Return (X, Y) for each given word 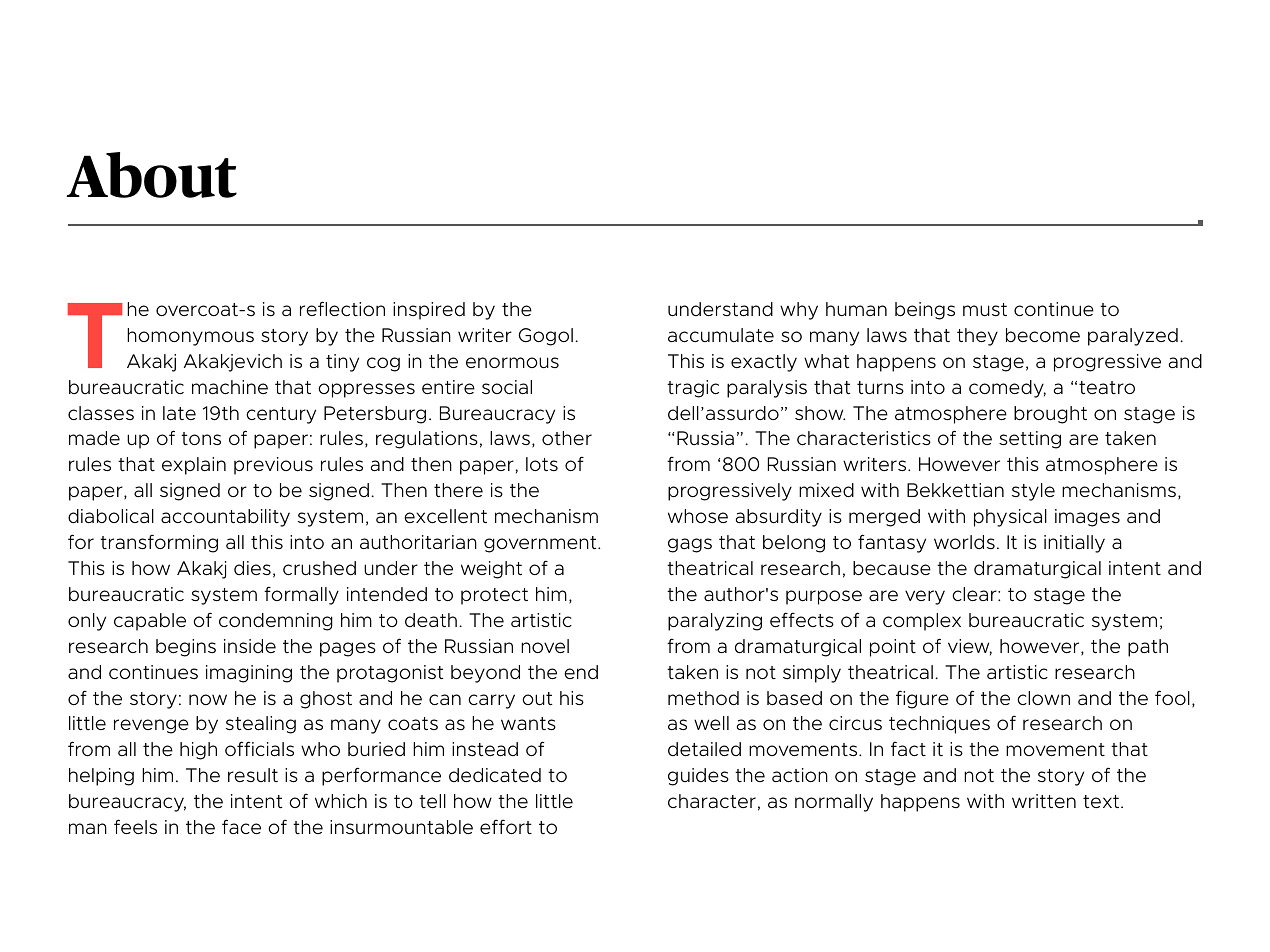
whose (698, 516)
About (152, 175)
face (241, 826)
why (799, 311)
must (985, 310)
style (1033, 492)
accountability (225, 518)
